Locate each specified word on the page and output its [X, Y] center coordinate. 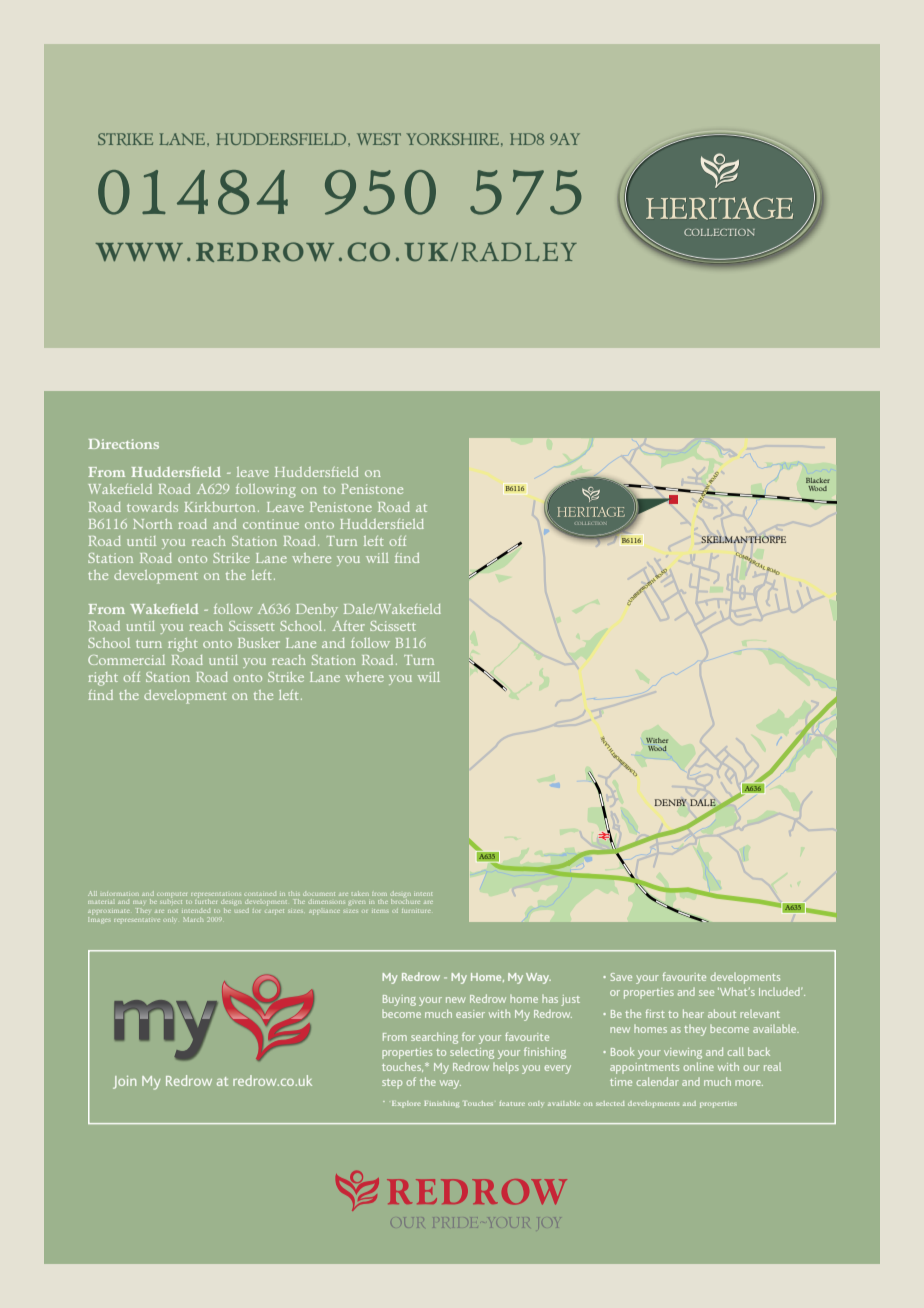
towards [152, 507]
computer [172, 895]
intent [423, 894]
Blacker [818, 480]
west [379, 139]
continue [271, 524]
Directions [123, 444]
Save [621, 977]
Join [124, 1082]
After [348, 626]
